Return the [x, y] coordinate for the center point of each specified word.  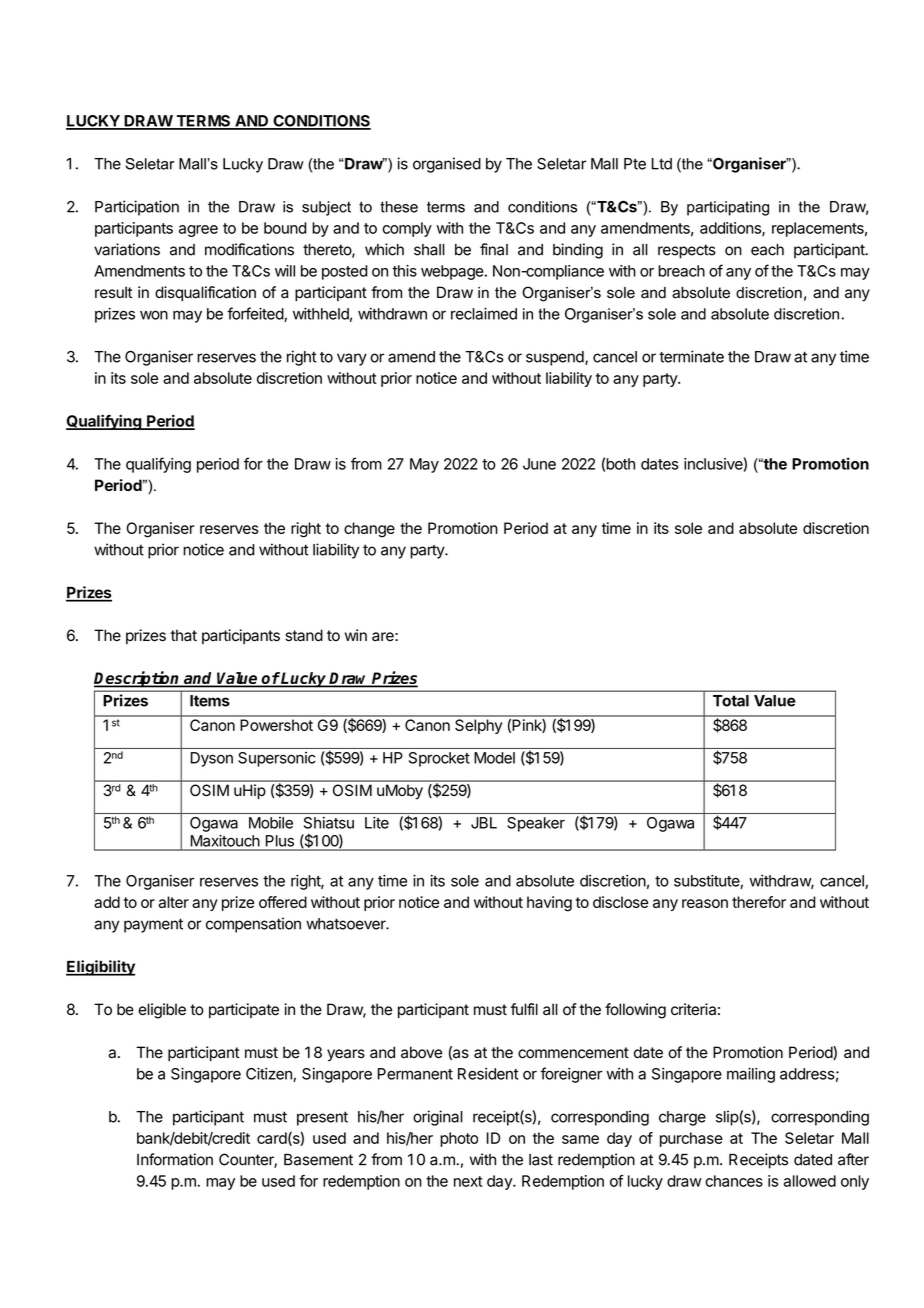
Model [494, 758]
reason [705, 903]
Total [731, 701]
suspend [555, 358]
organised [447, 165]
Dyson [212, 759]
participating [728, 208]
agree [198, 231]
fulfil [524, 1009]
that [184, 635]
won [154, 315]
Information [175, 1159]
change [369, 530]
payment [153, 925]
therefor [759, 902]
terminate [691, 356]
